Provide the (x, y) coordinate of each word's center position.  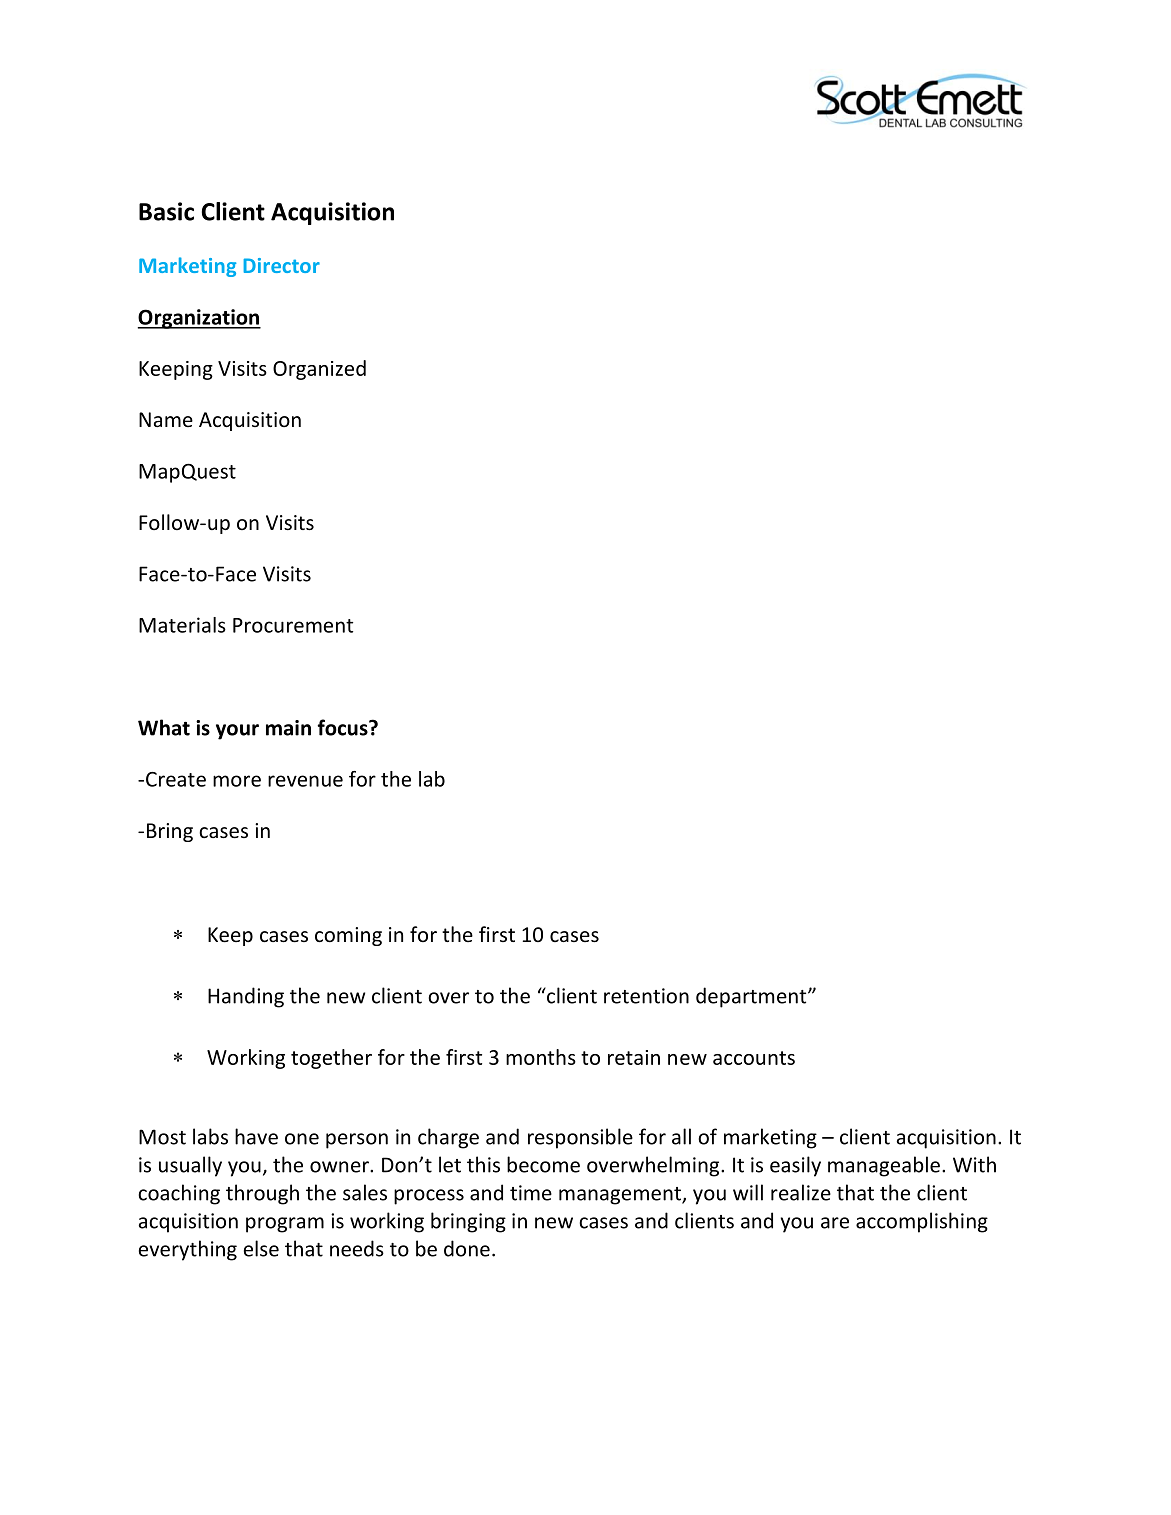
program (285, 1225)
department (752, 997)
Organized (319, 370)
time (531, 1193)
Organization (199, 319)
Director (281, 265)
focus (343, 727)
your (237, 732)
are (835, 1223)
